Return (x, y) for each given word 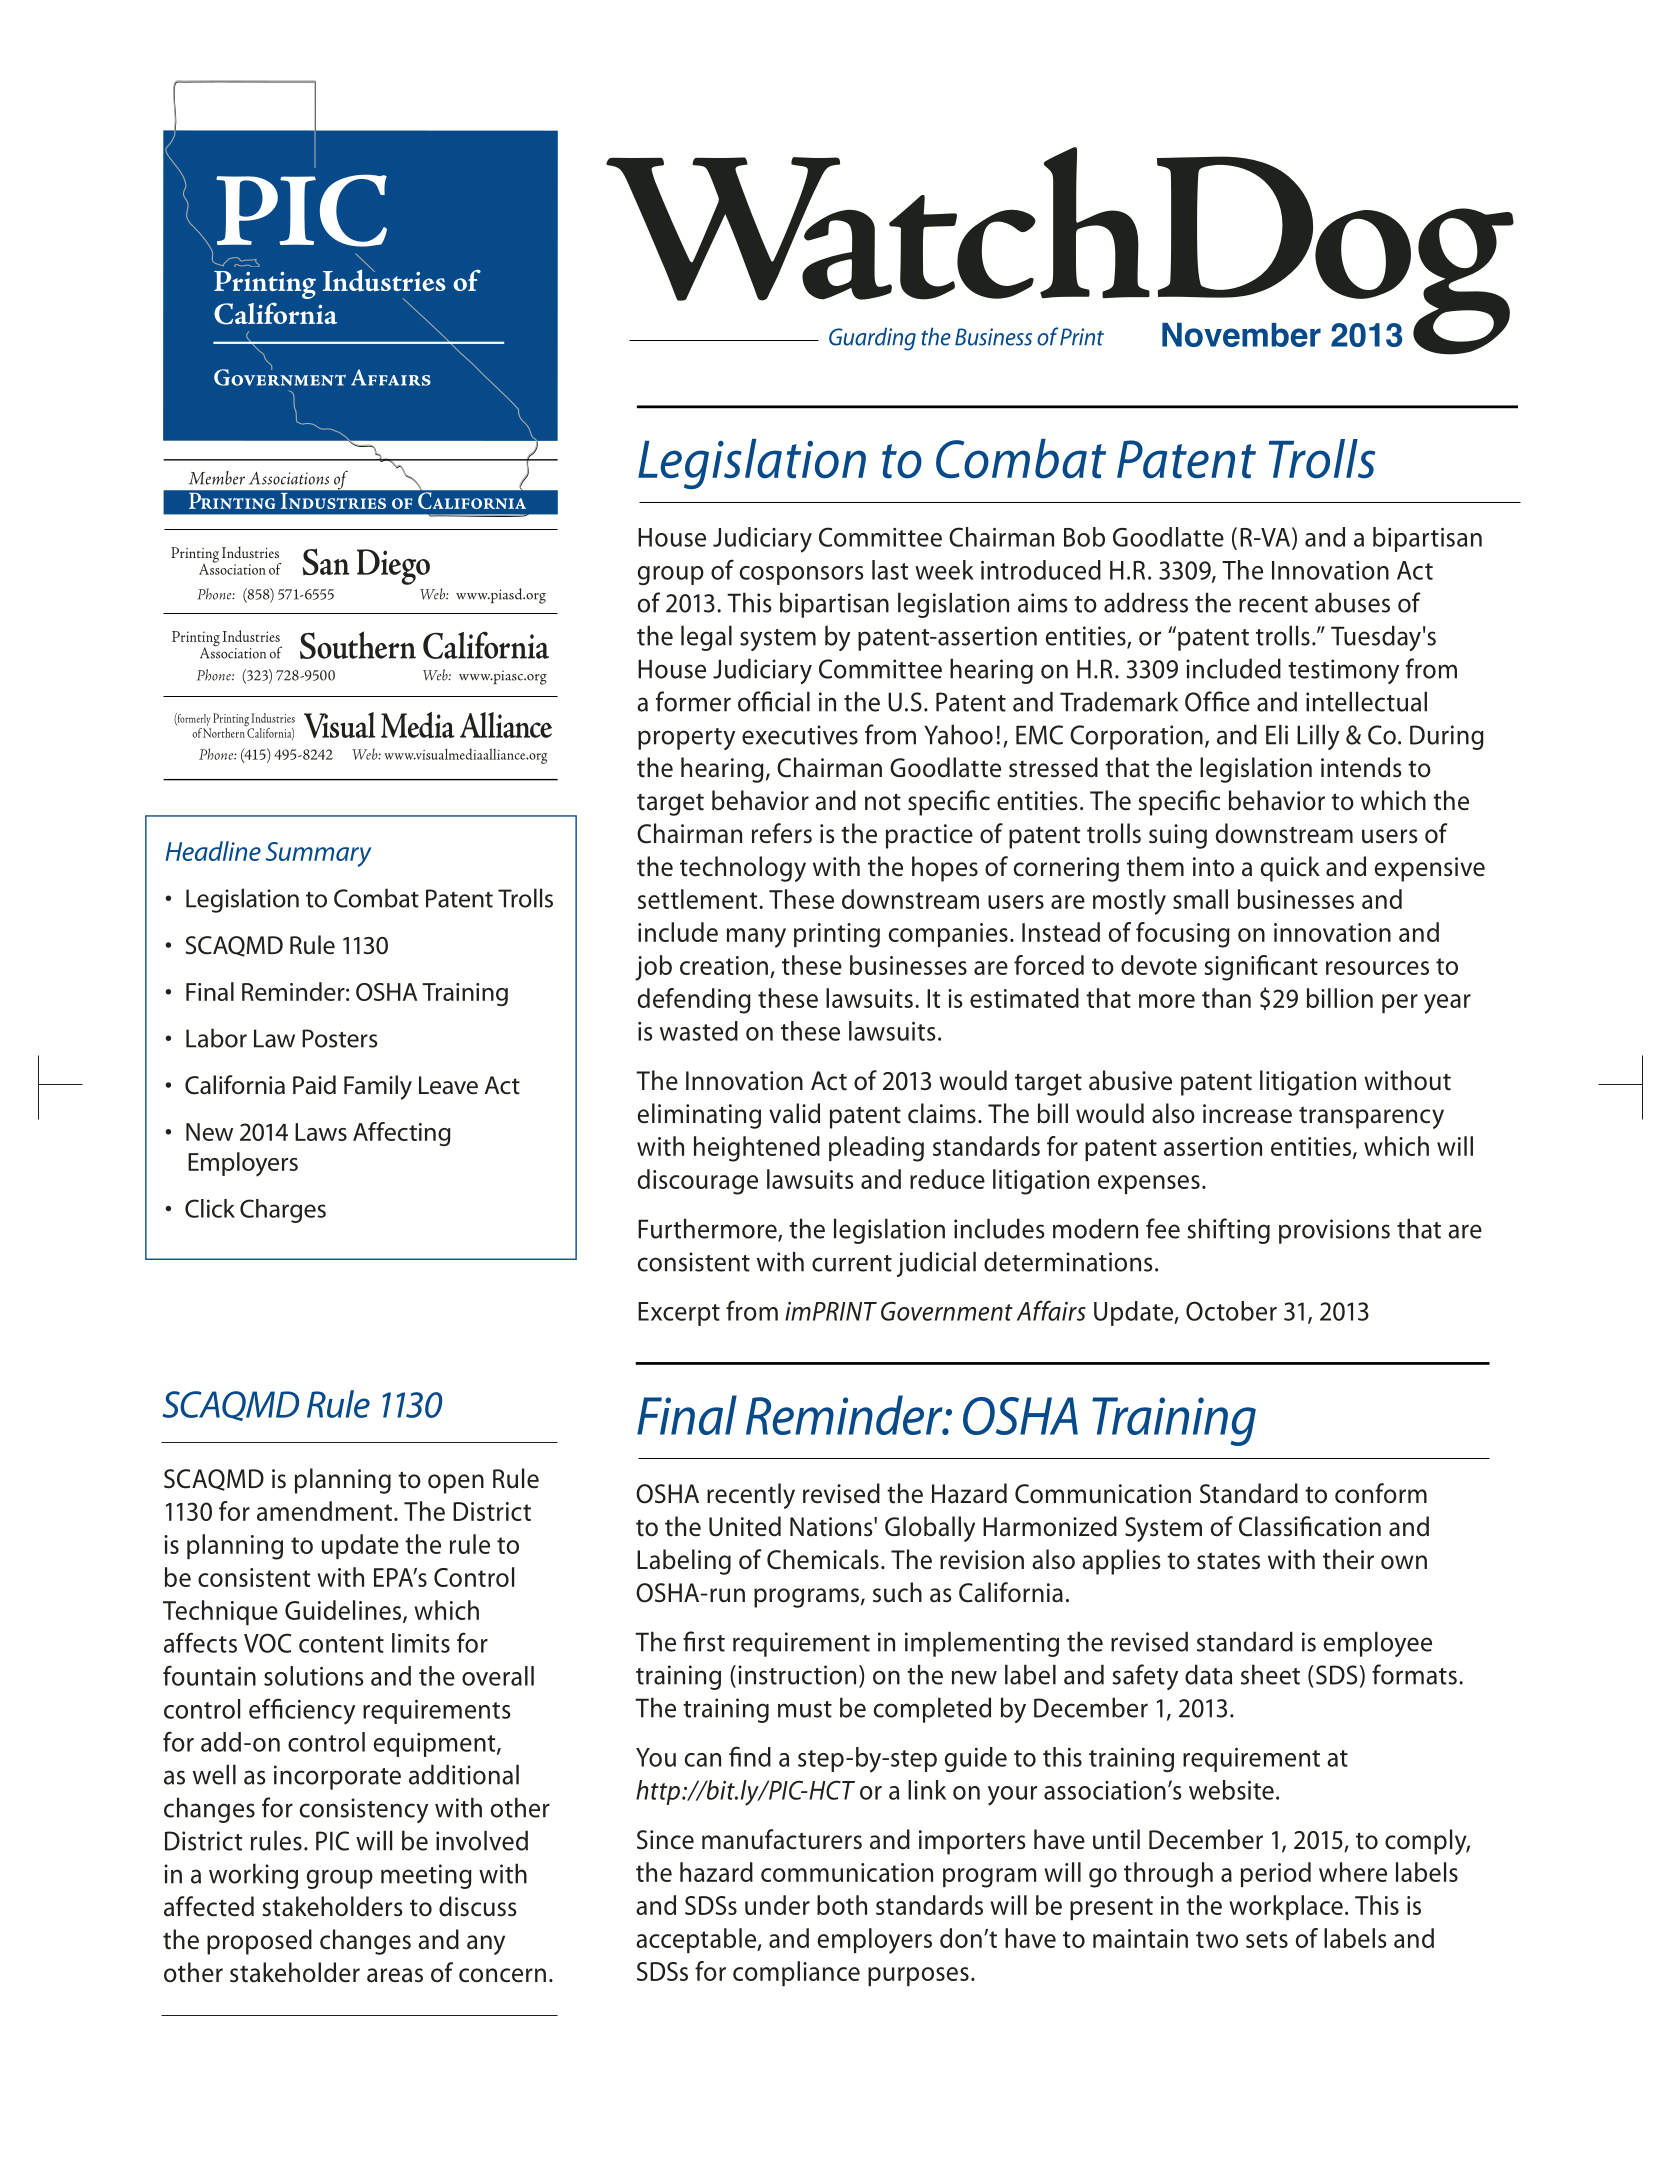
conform (1381, 1493)
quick (1290, 869)
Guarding (872, 339)
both (842, 1905)
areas (395, 1975)
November (1241, 335)
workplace (1286, 1907)
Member (217, 478)
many (756, 938)
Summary (318, 854)
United (745, 1526)
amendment (324, 1511)
